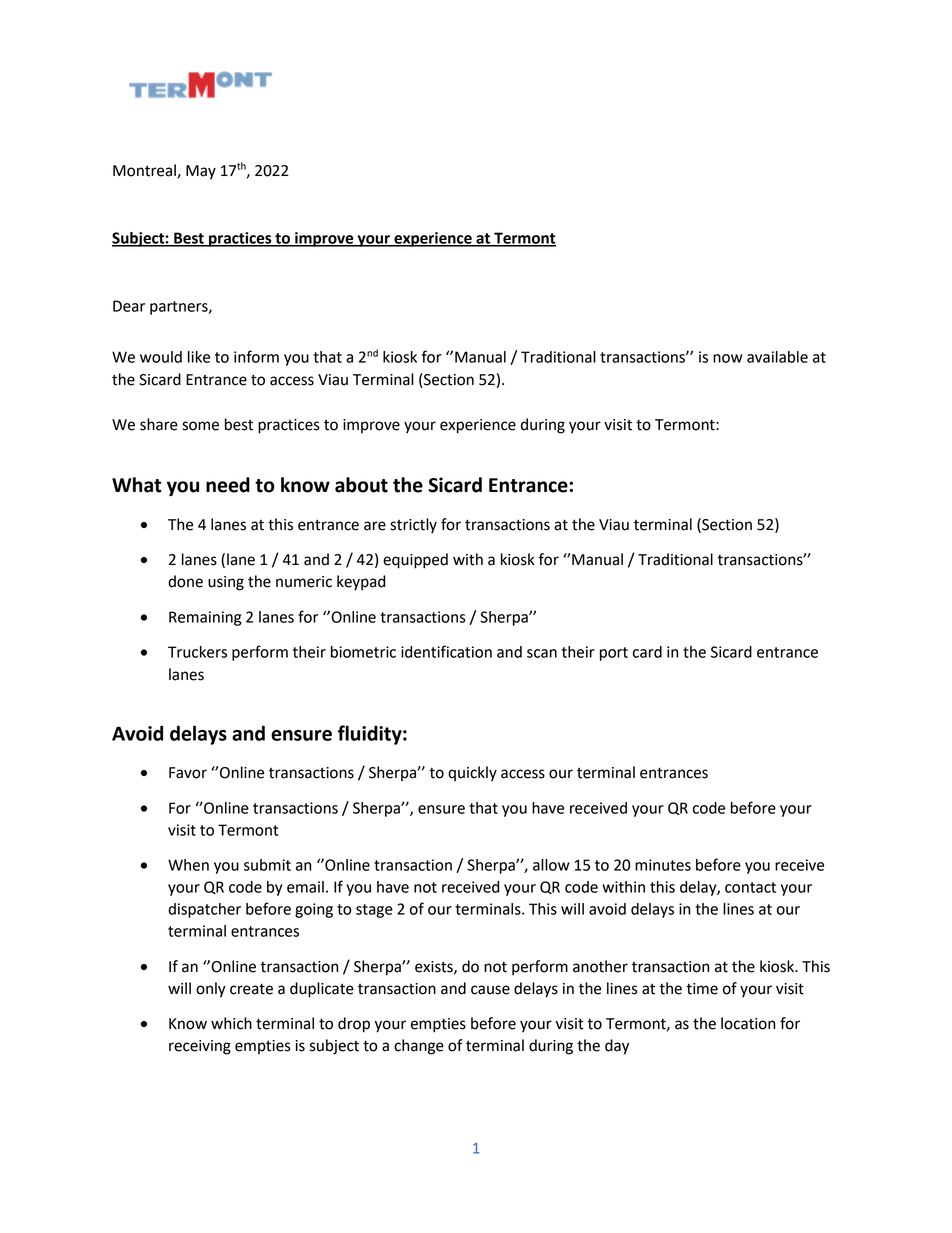 The image size is (952, 1233). I want to click on available, so click(777, 357).
